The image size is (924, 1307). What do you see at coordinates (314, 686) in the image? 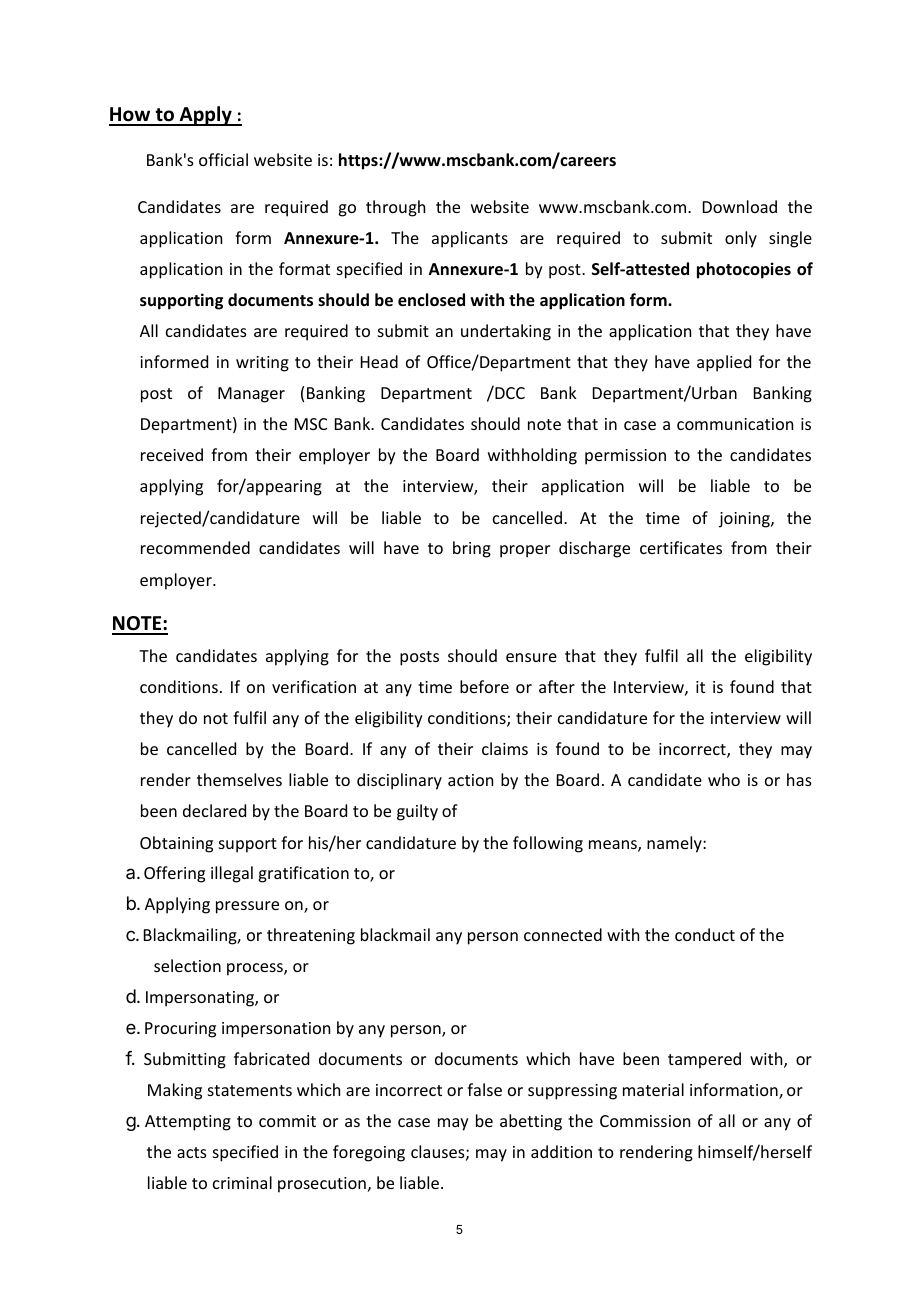
I see `verification` at bounding box center [314, 686].
